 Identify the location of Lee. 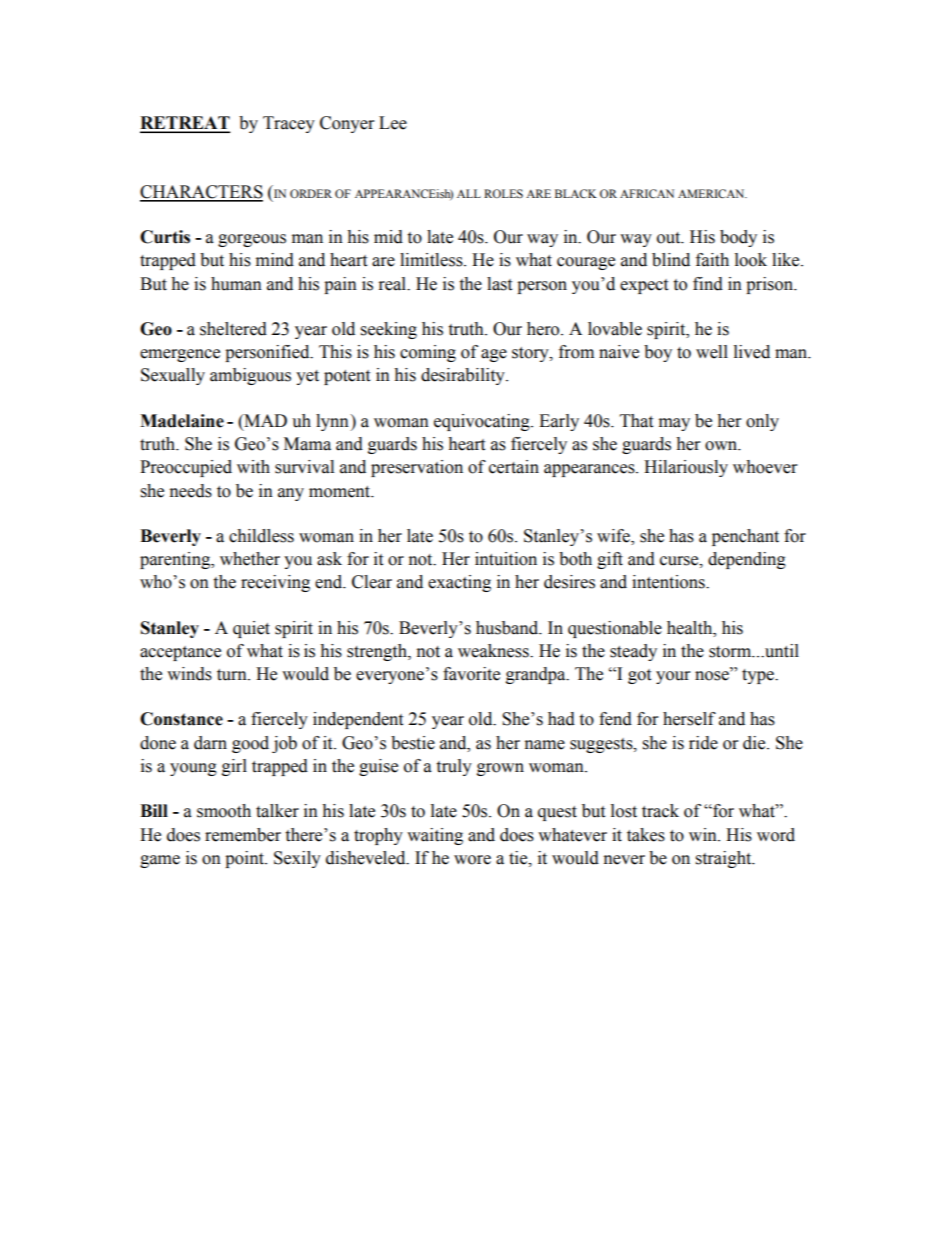
(393, 123).
